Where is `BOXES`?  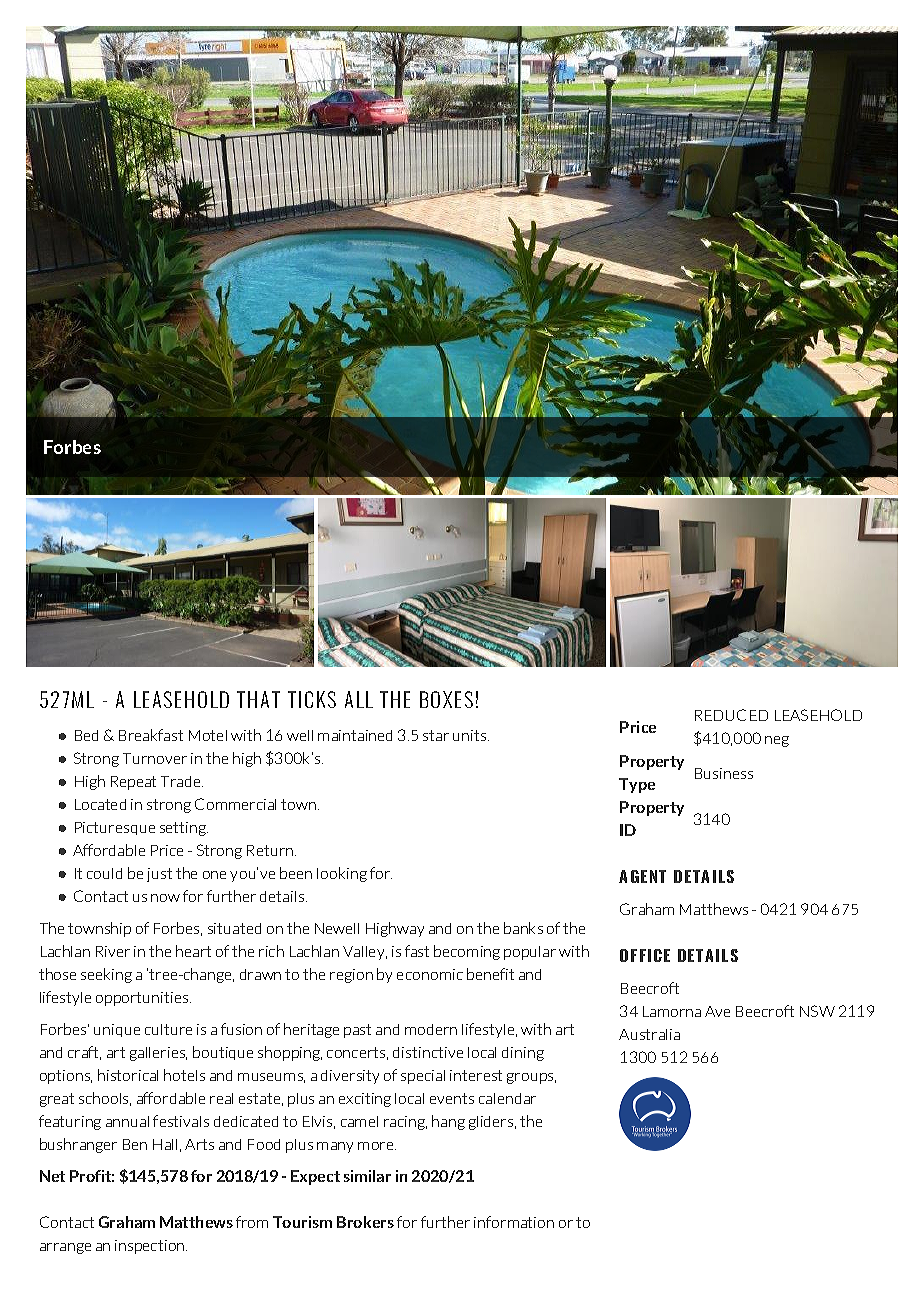
BOXES is located at coordinates (446, 699).
